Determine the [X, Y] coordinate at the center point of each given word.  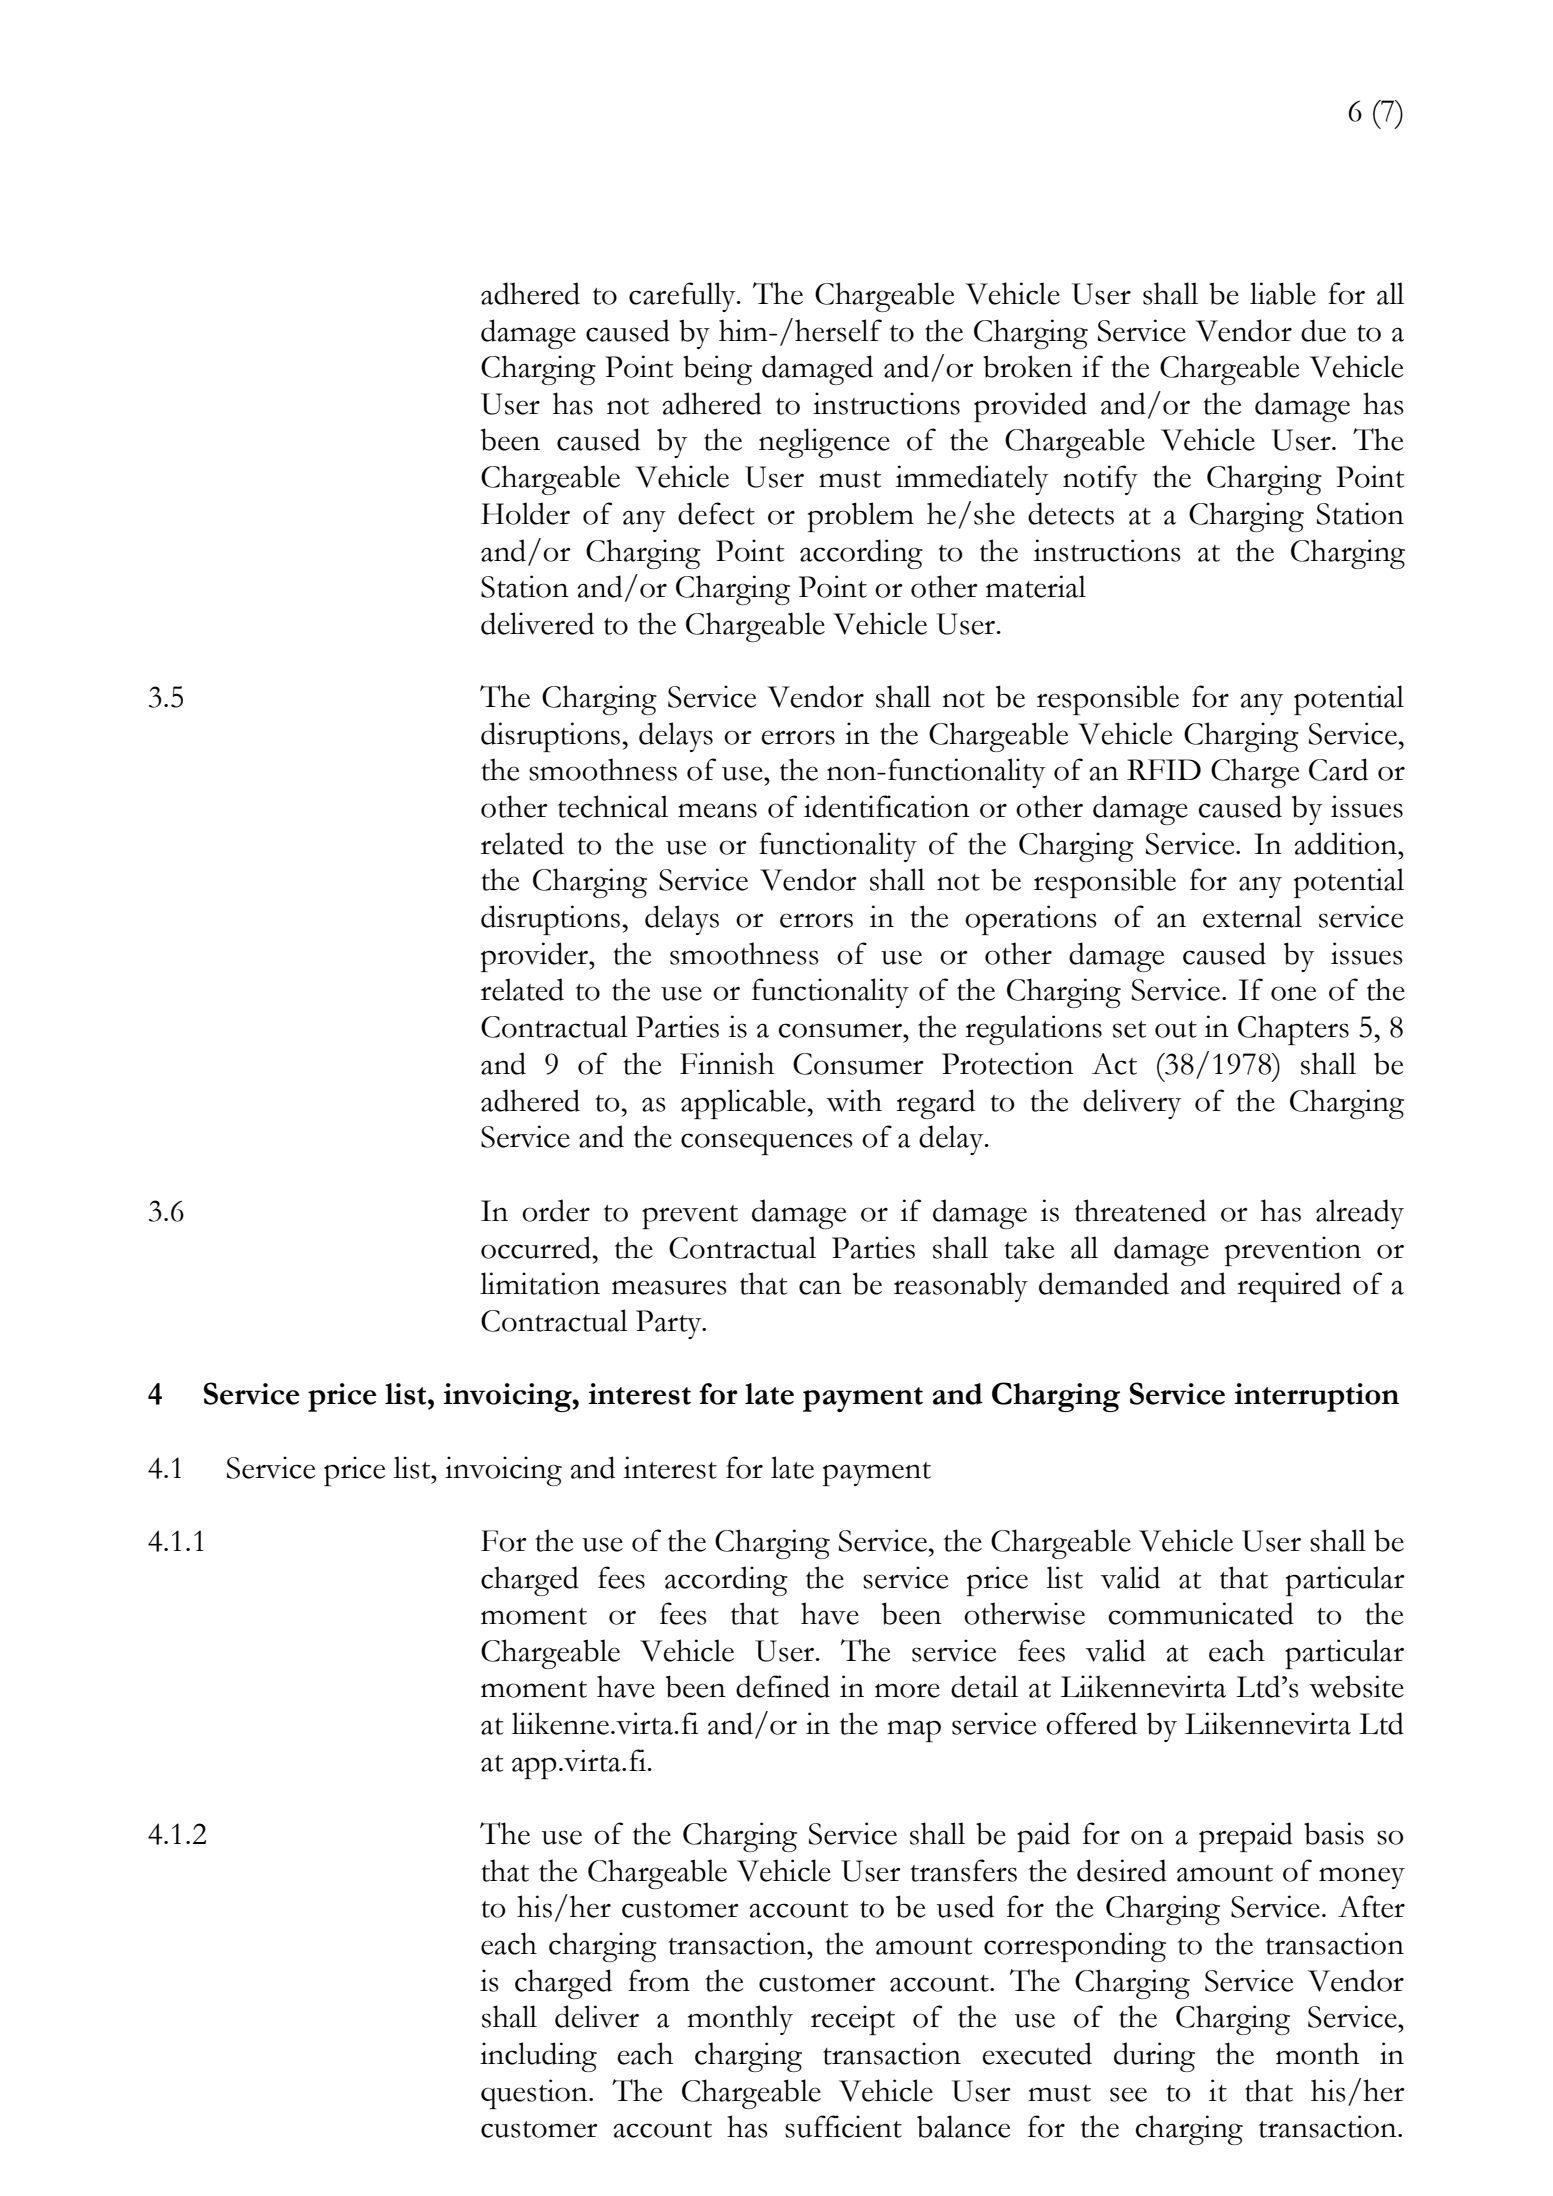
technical [613, 806]
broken [1028, 366]
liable [1283, 293]
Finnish [727, 1063]
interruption [1316, 1397]
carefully [683, 297]
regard [935, 1104]
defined [783, 1686]
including [538, 2057]
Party [670, 1324]
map [914, 1731]
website [1356, 1686]
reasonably [961, 1287]
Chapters [1293, 1030]
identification [887, 806]
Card [1338, 769]
